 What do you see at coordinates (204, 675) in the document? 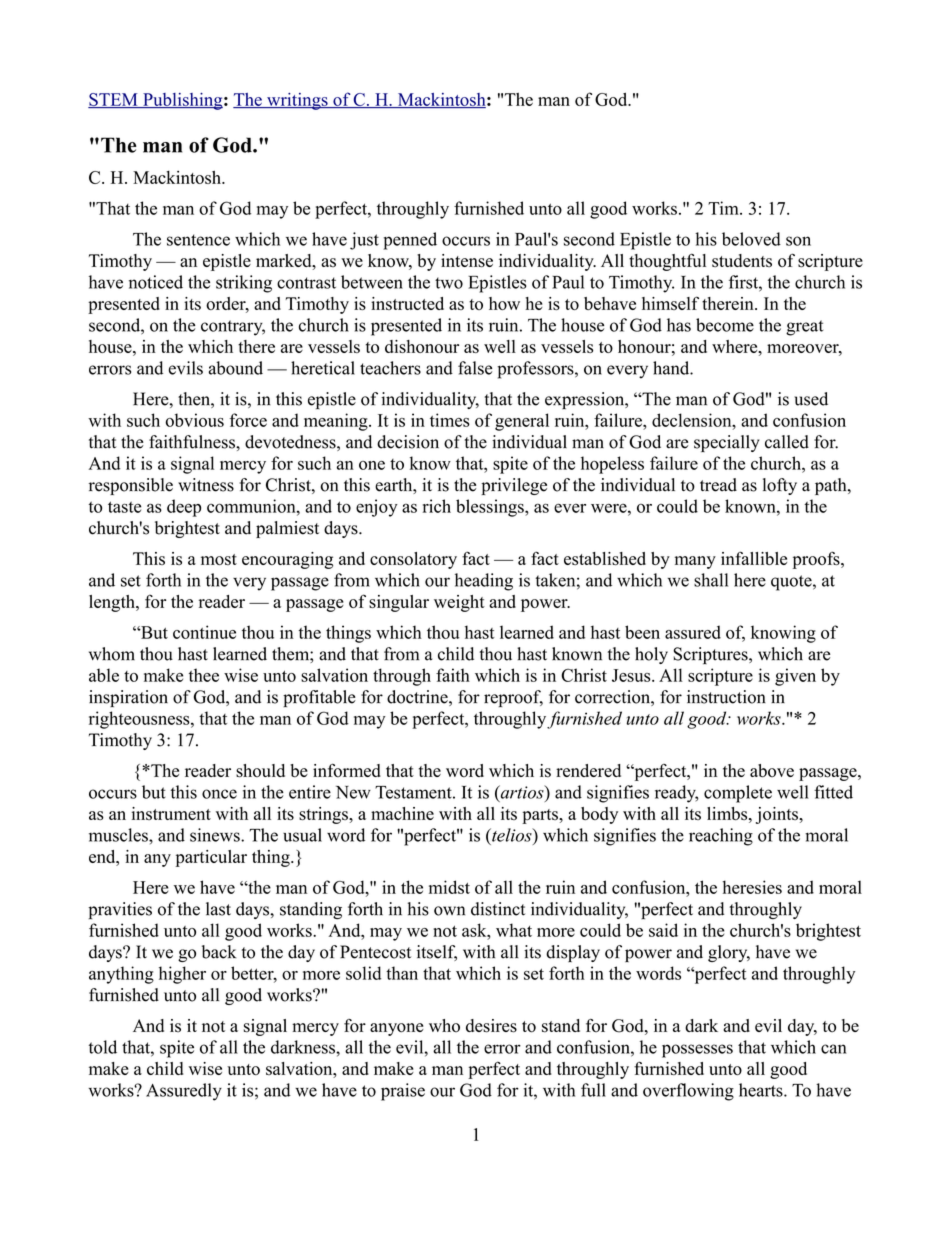
I see `thee` at bounding box center [204, 675].
